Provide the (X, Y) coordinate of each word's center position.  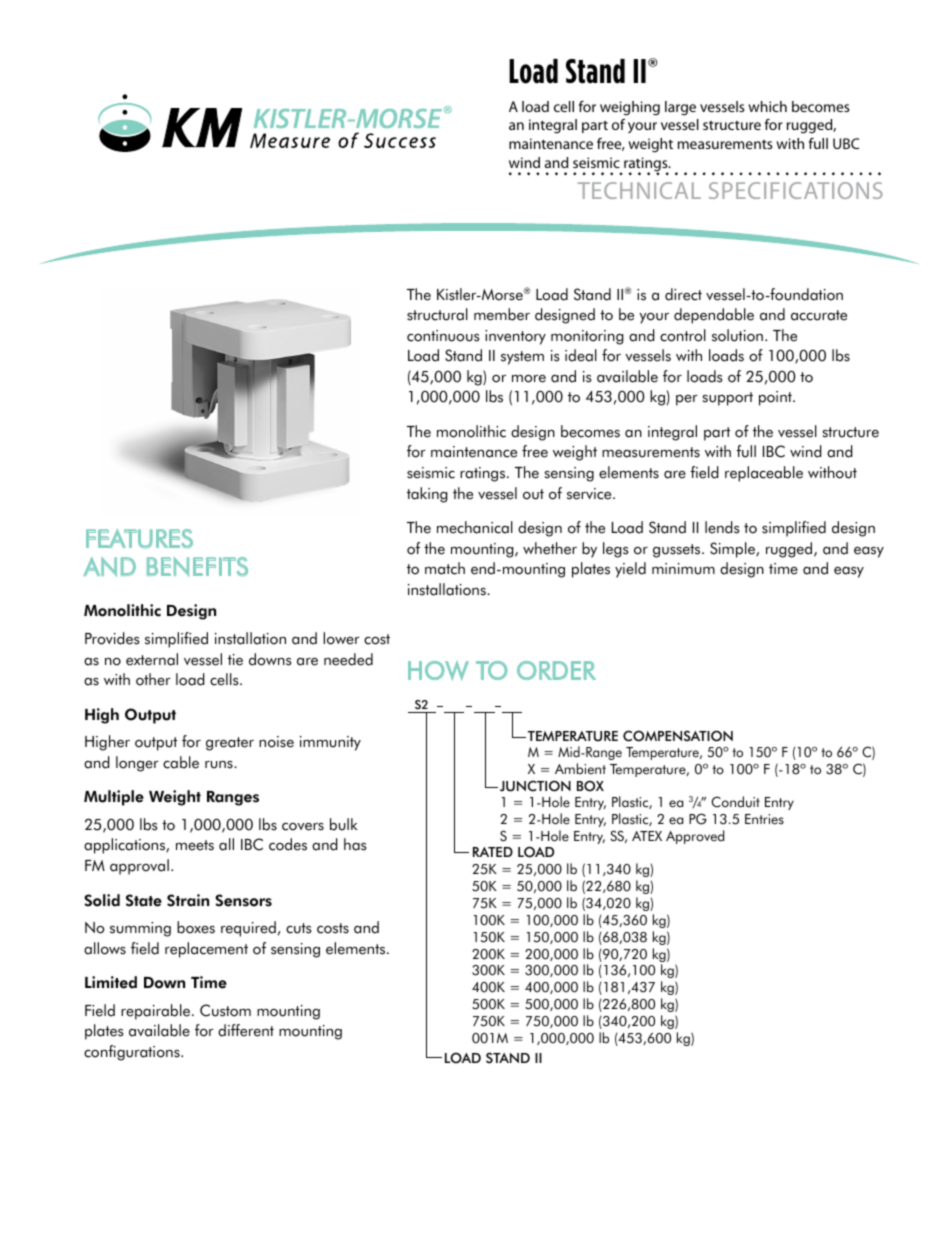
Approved (695, 837)
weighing (630, 108)
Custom (225, 1010)
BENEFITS (197, 567)
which (767, 106)
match (445, 568)
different (246, 1030)
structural (437, 314)
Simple (733, 550)
